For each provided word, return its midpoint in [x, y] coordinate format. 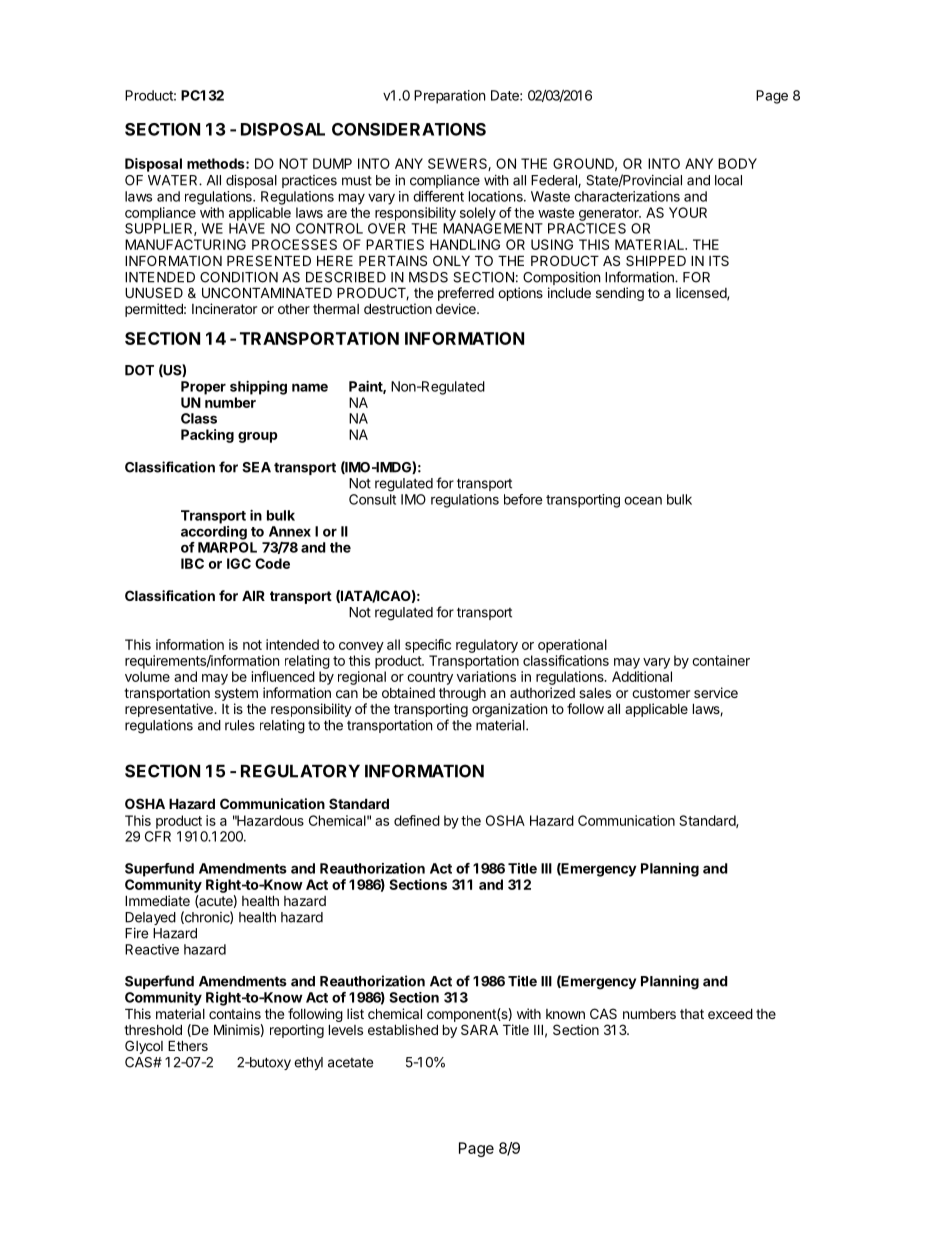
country [430, 678]
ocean [643, 500]
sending [620, 294]
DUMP [332, 163]
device [457, 308]
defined [417, 820]
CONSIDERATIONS [409, 129]
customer [661, 693]
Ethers [188, 1045]
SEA [256, 467]
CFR [158, 836]
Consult [372, 499]
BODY [737, 163]
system [236, 694]
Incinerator [224, 308]
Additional [642, 676]
